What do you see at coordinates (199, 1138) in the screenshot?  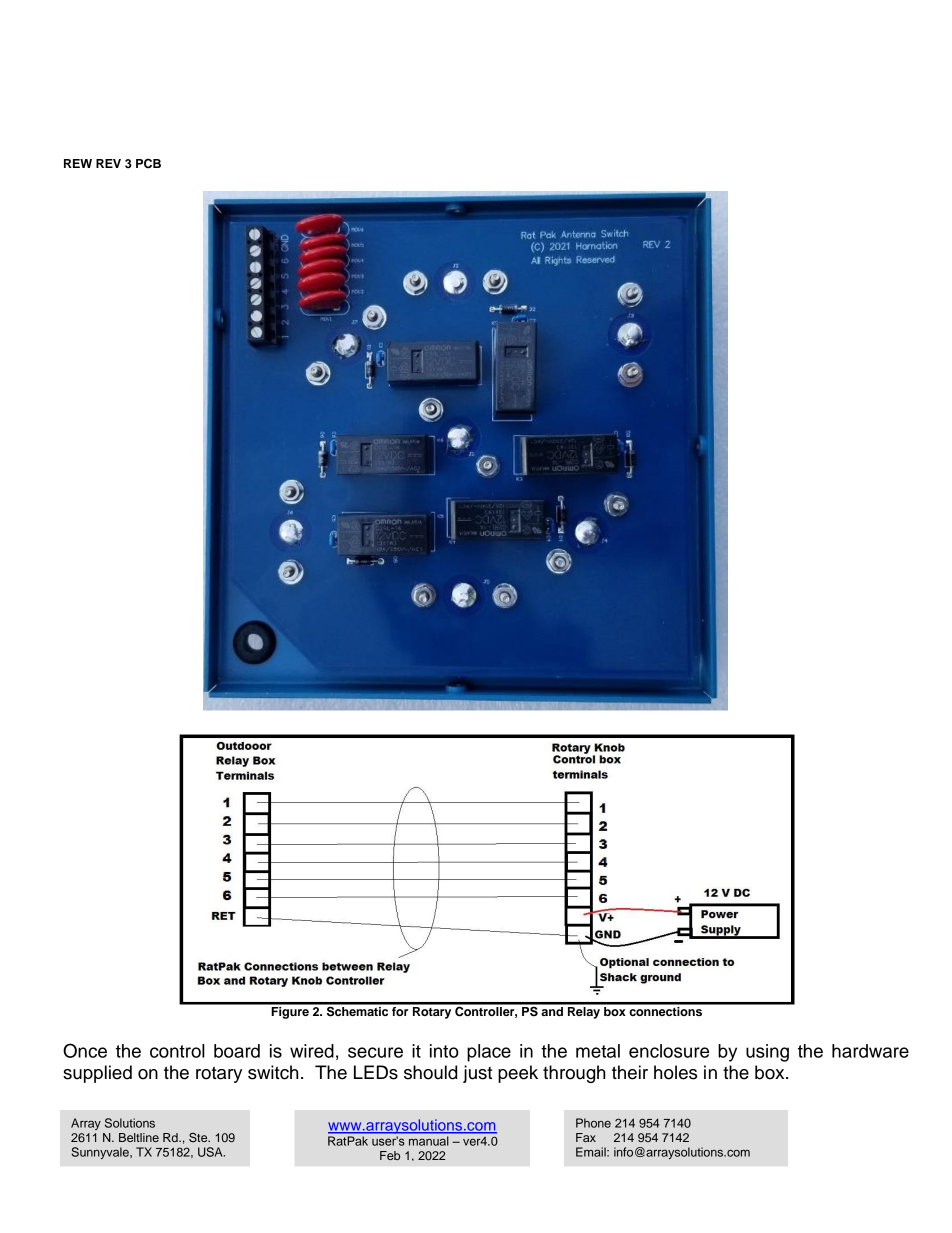 I see `Ste` at bounding box center [199, 1138].
